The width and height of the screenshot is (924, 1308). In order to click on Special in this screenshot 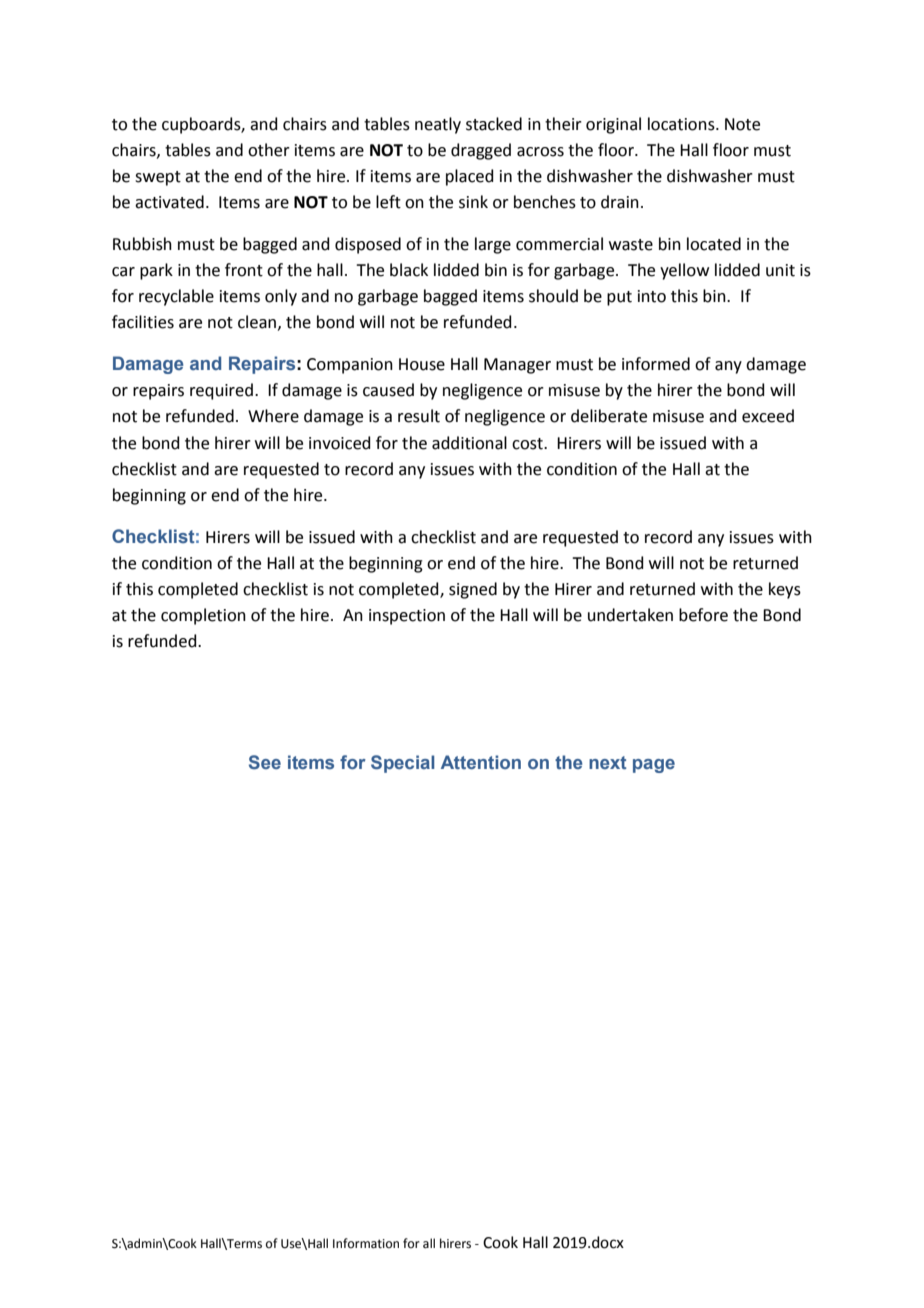, I will do `click(402, 764)`.
